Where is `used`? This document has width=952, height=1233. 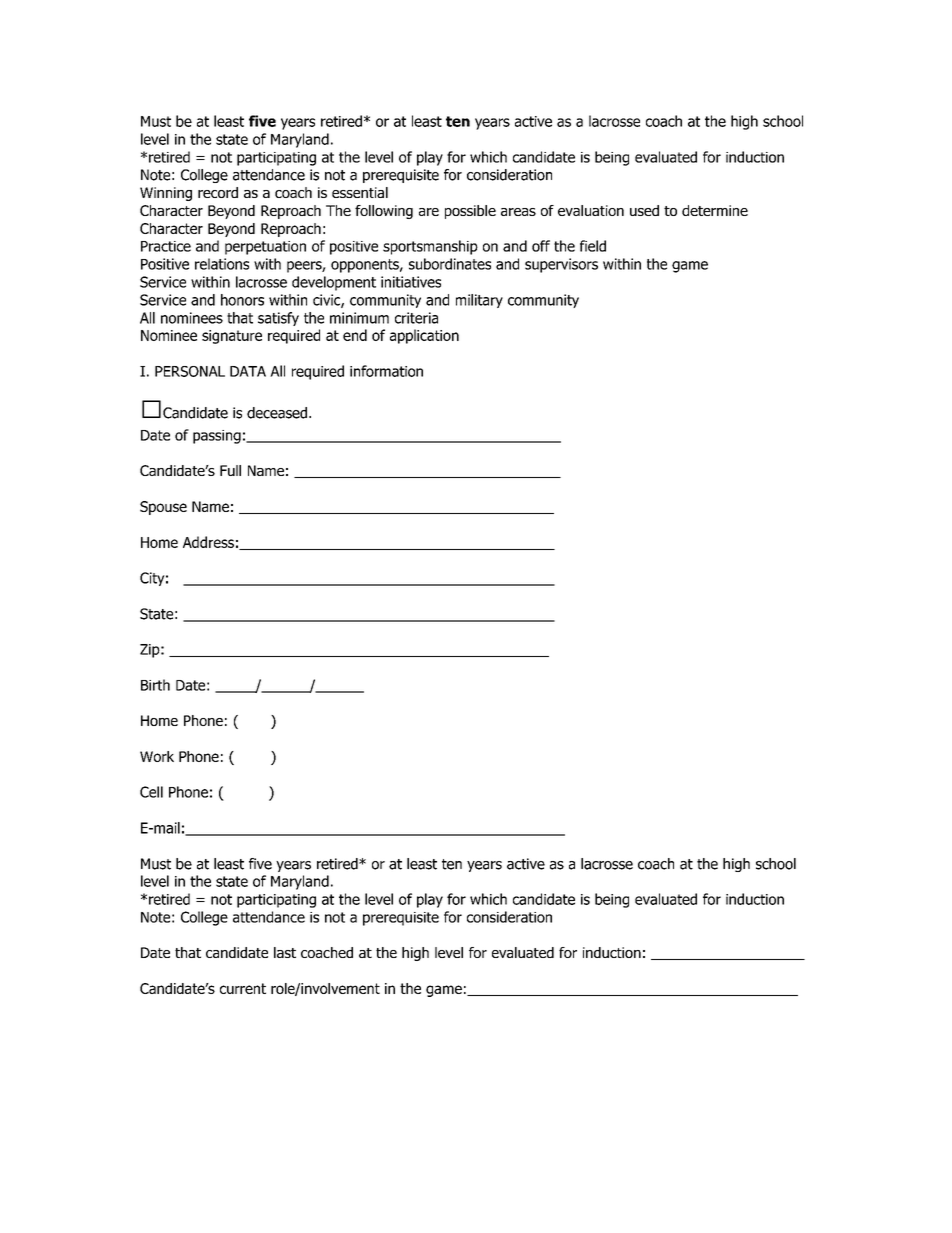
used is located at coordinates (644, 210).
